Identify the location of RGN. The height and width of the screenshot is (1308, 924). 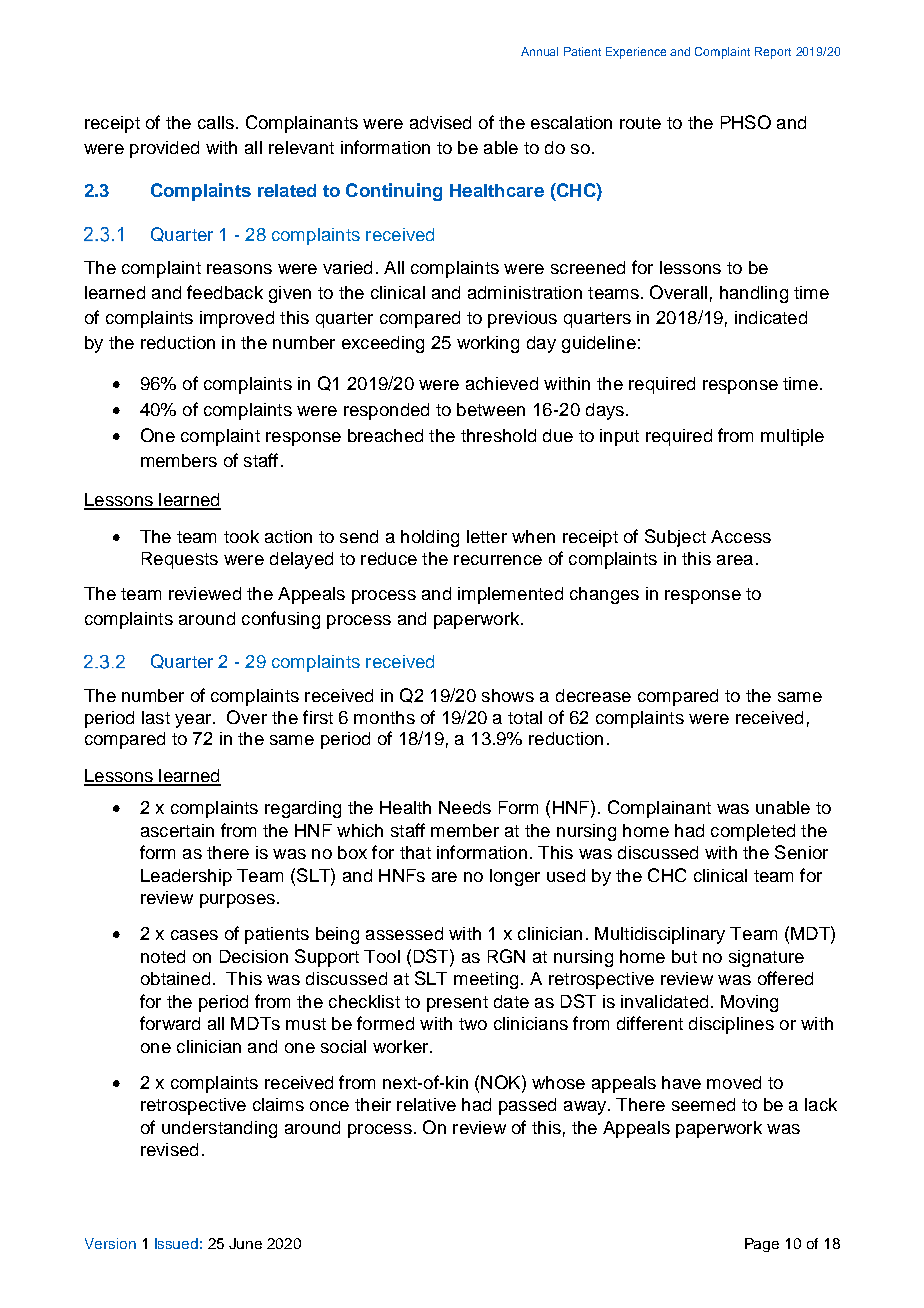
(506, 956).
